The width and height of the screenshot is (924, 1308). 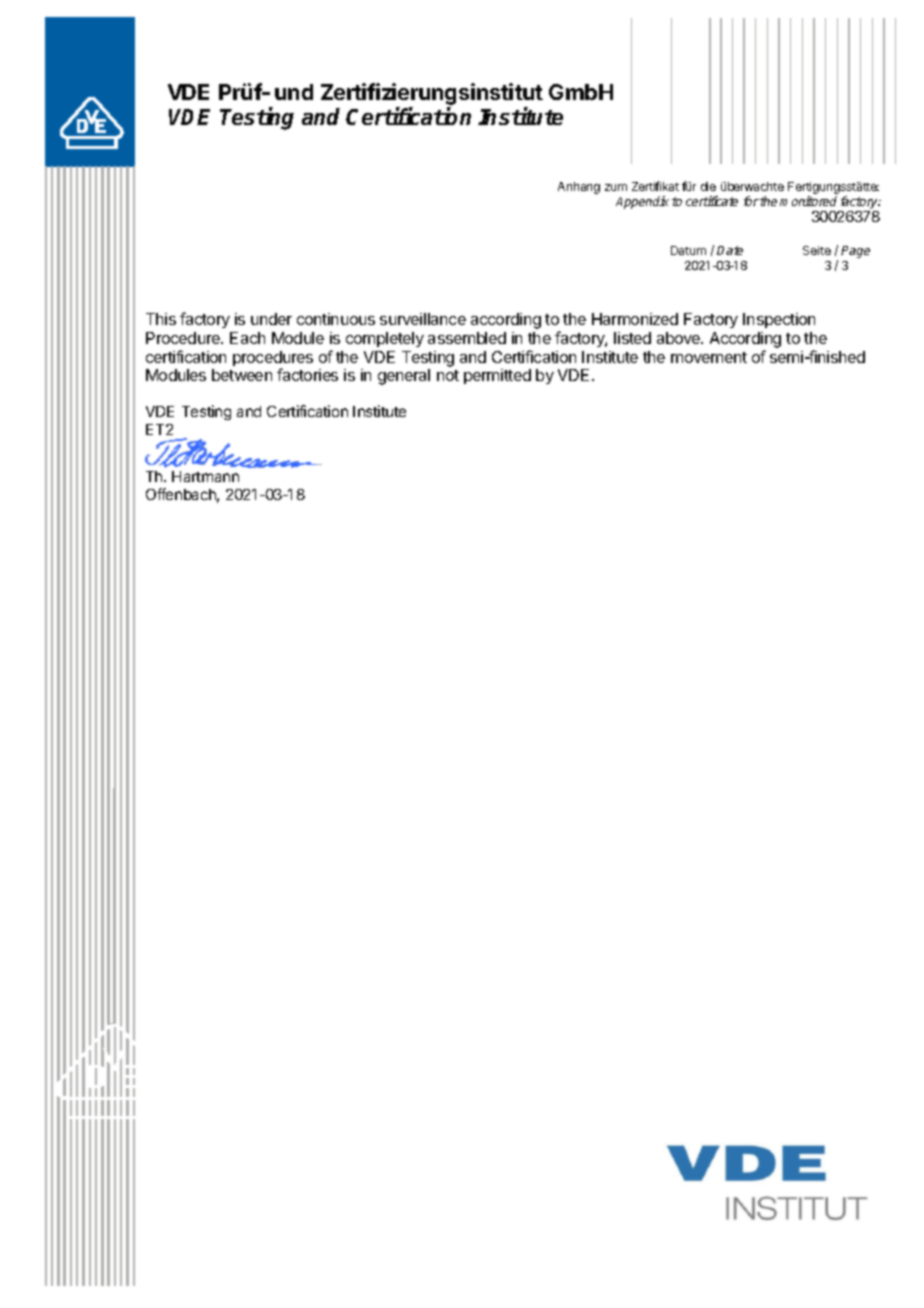 I want to click on movement, so click(x=709, y=357).
